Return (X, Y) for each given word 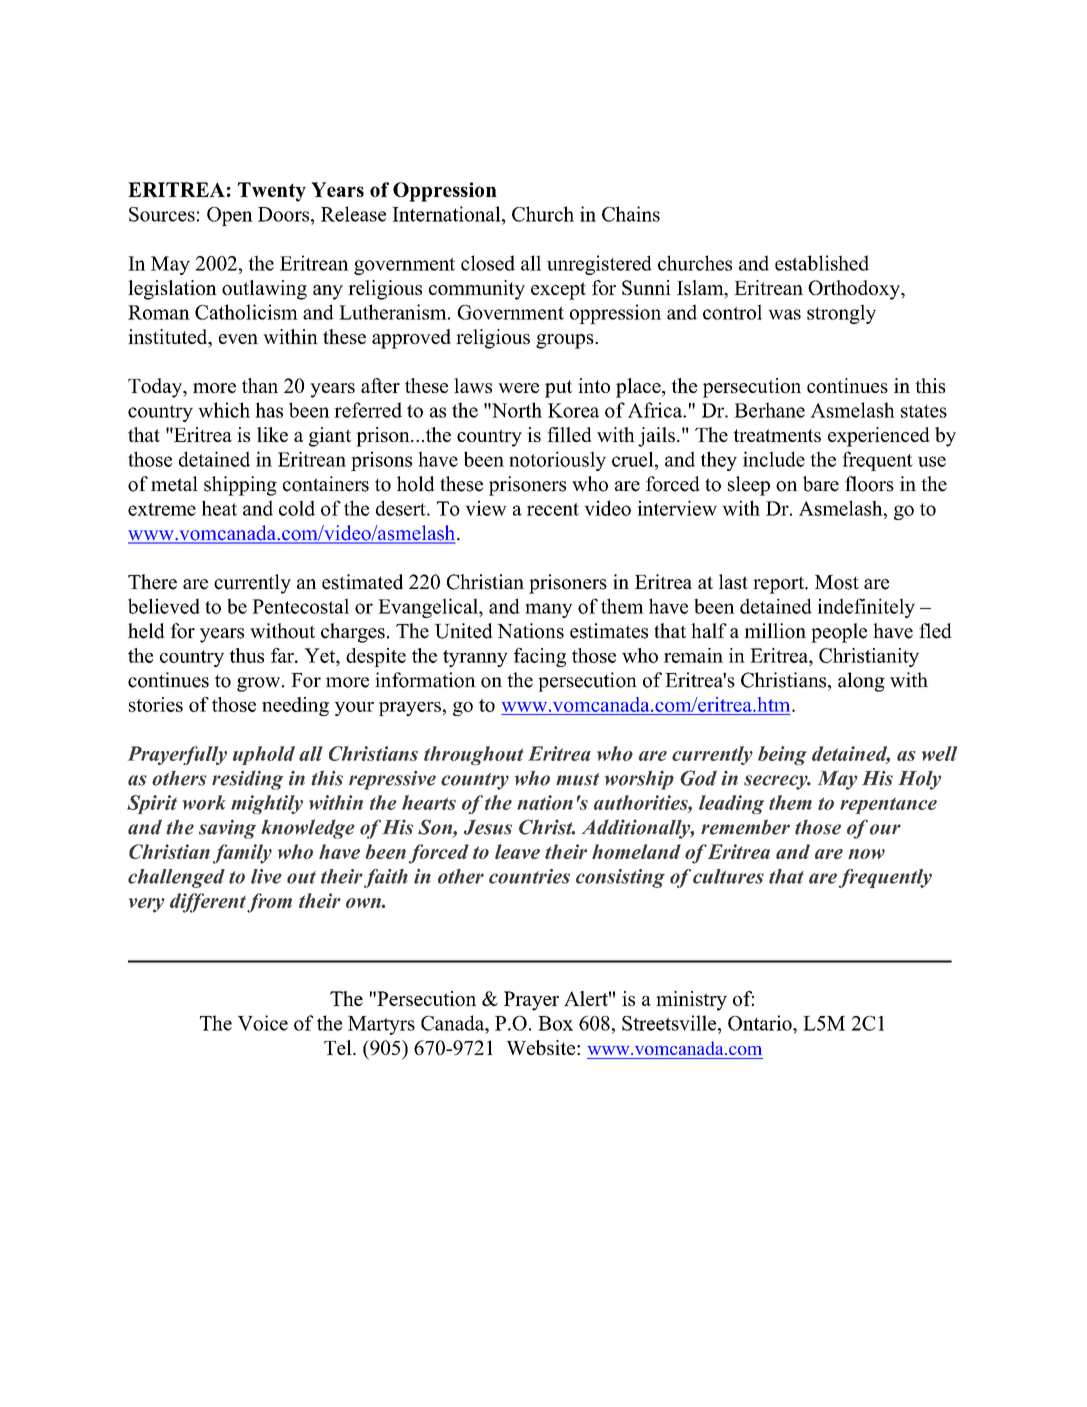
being (782, 755)
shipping (240, 486)
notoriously (557, 461)
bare (821, 484)
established (822, 263)
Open (230, 216)
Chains (631, 214)
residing (247, 780)
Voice (263, 1023)
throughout (474, 755)
